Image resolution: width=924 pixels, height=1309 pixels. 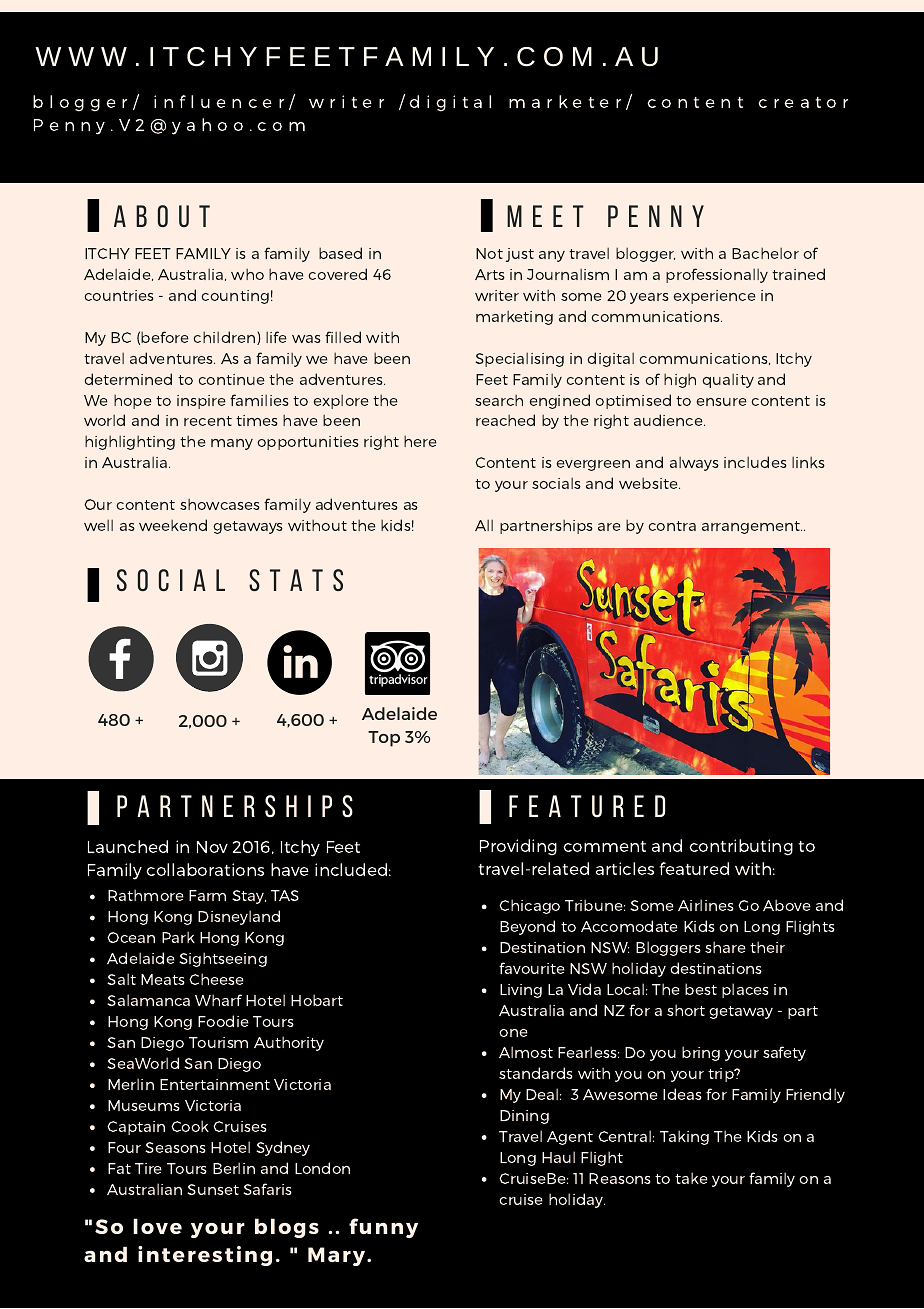 What do you see at coordinates (701, 1053) in the screenshot?
I see `bring` at bounding box center [701, 1053].
